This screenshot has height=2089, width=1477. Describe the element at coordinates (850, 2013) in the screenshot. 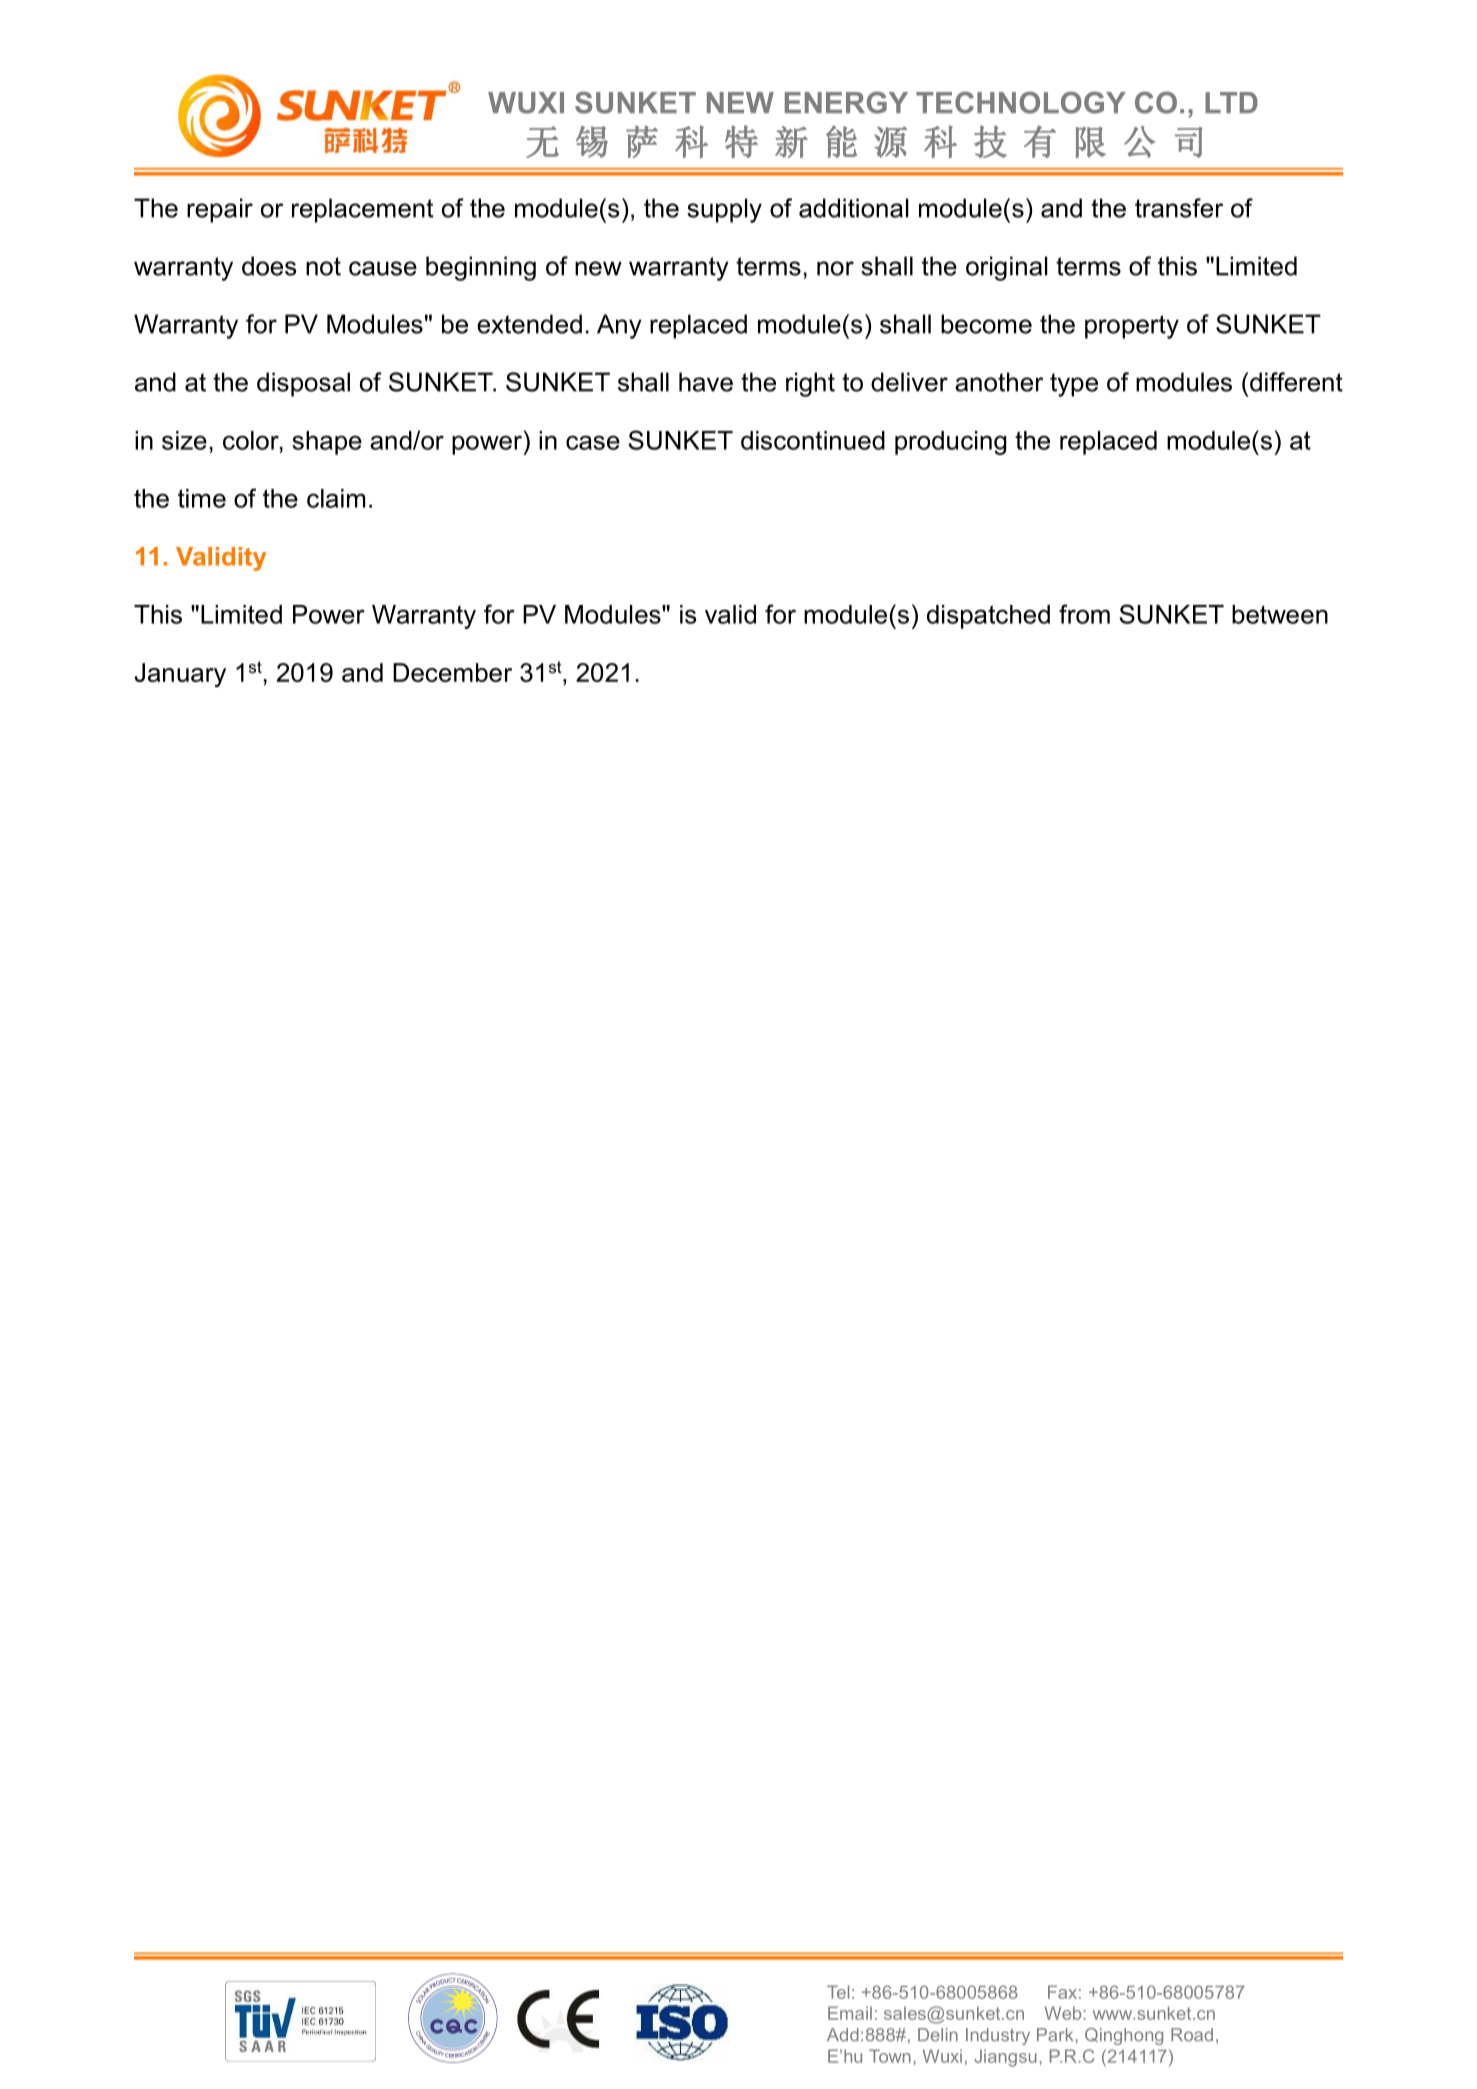

I see `Email` at that location.
